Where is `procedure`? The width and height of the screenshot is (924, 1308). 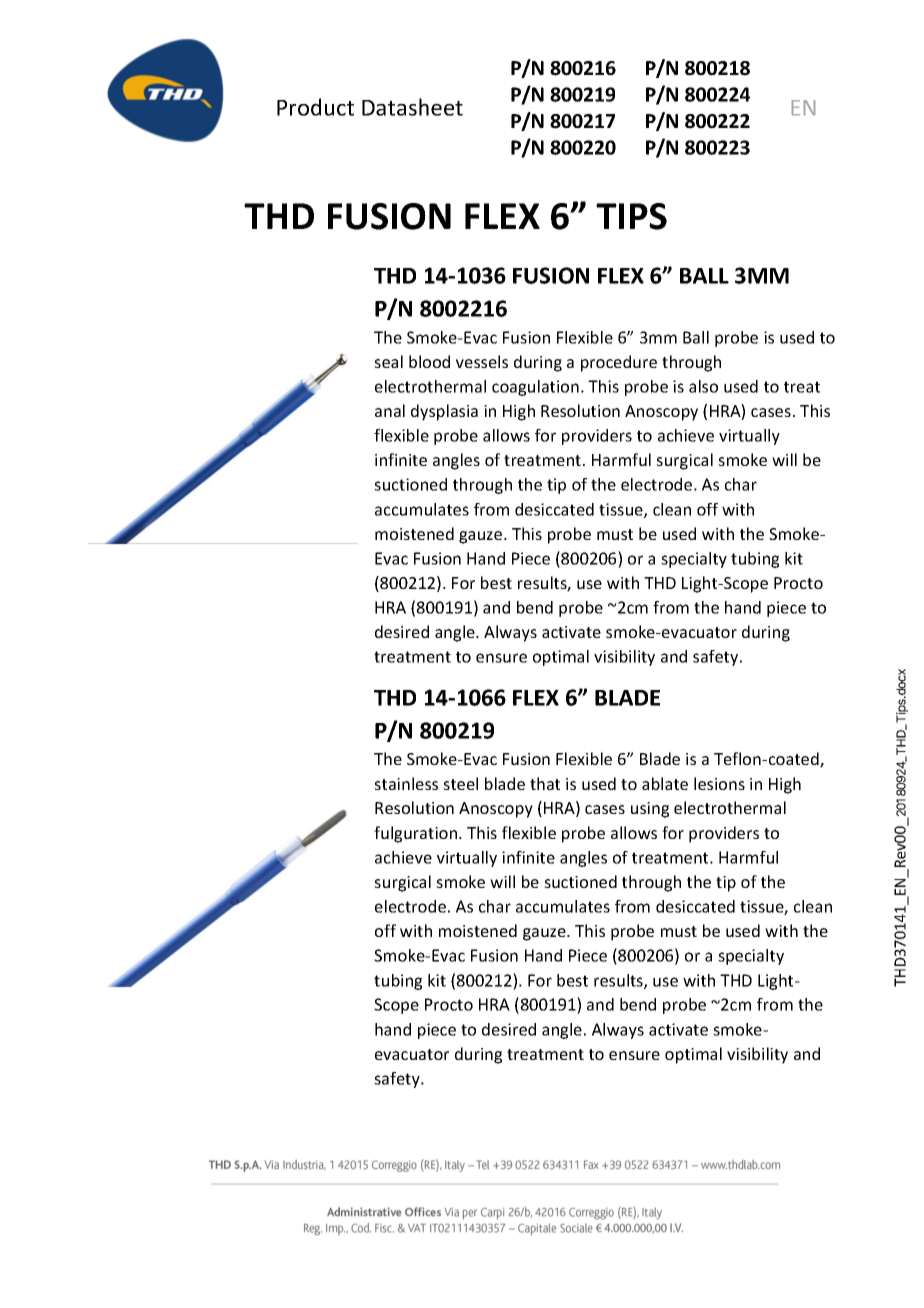 procedure is located at coordinates (619, 363).
